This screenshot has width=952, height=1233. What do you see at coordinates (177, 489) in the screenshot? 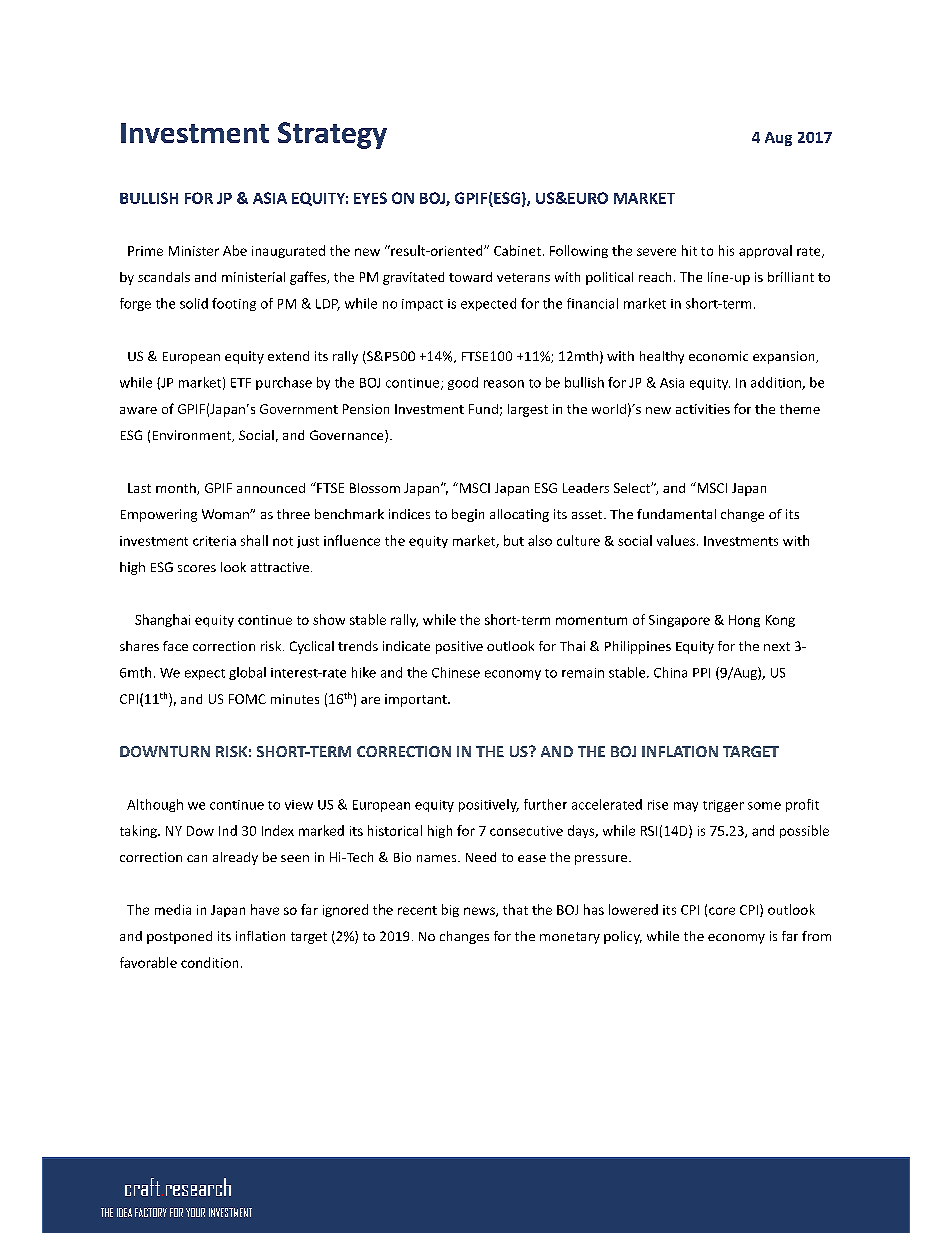
I see `month` at bounding box center [177, 489].
